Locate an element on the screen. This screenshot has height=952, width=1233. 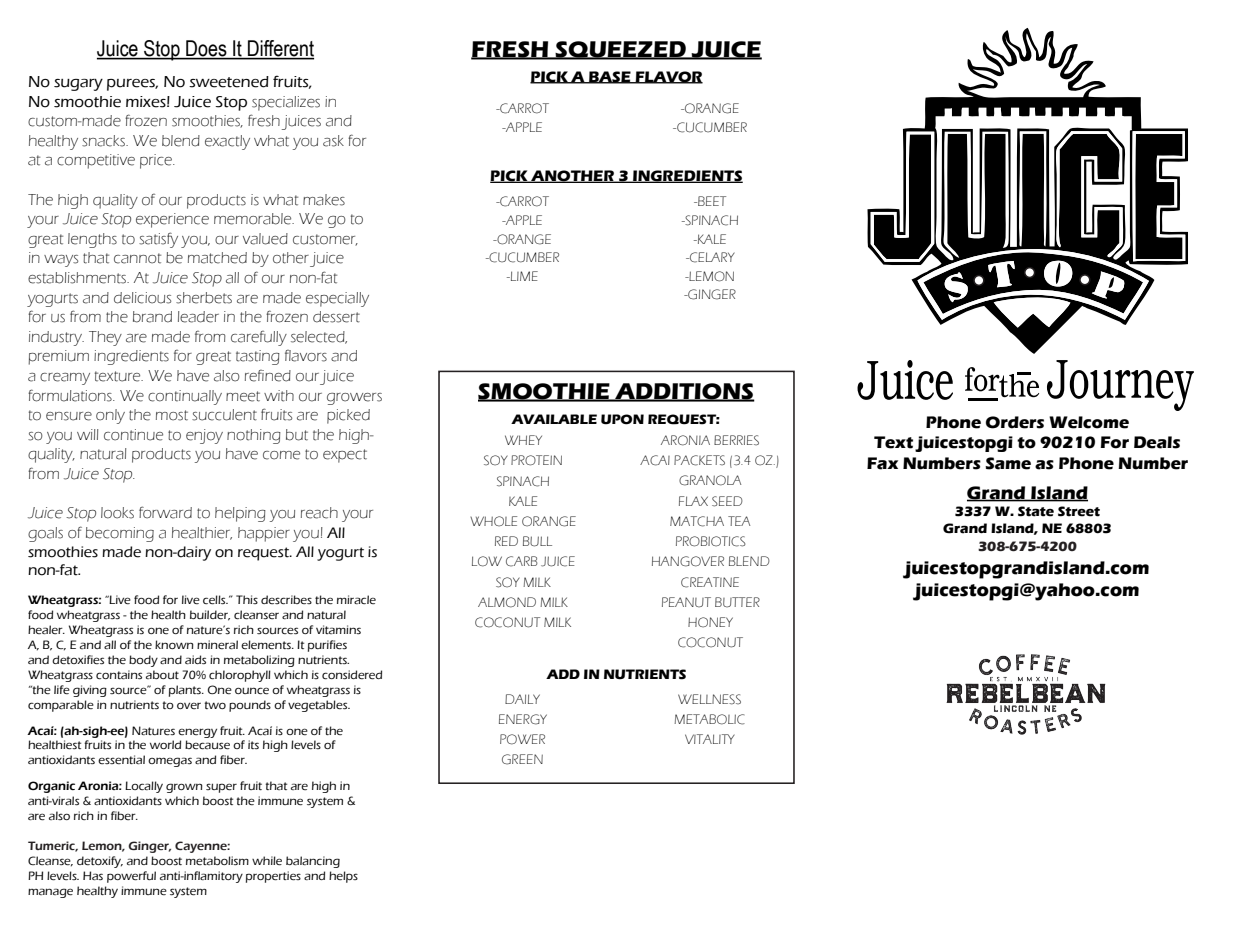
SQUEEZED is located at coordinates (620, 50).
